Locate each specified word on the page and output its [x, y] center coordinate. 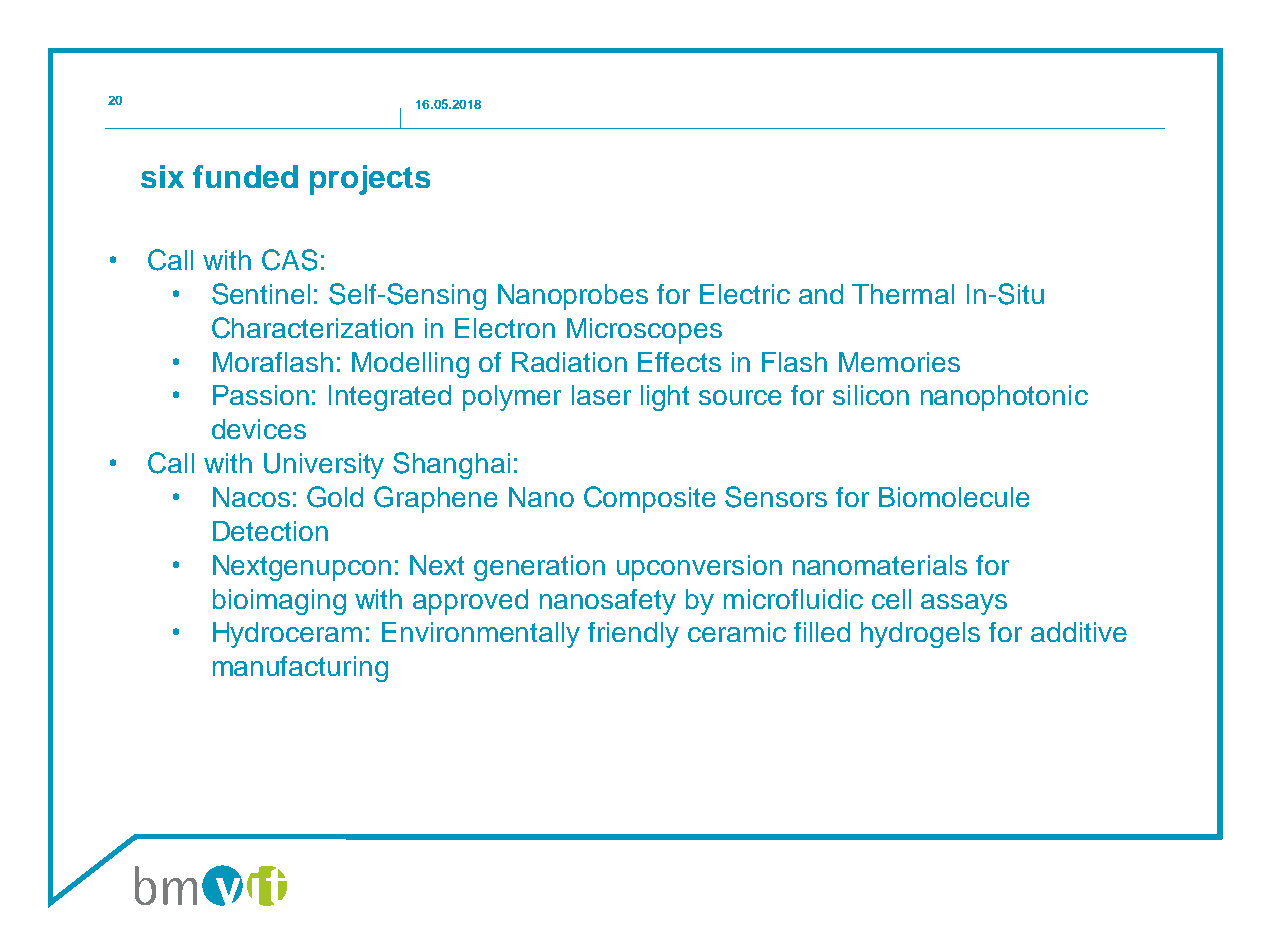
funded [245, 176]
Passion [261, 395]
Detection [270, 531]
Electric [745, 294]
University [324, 466]
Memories [899, 362]
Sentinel [261, 294]
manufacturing [300, 669]
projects [370, 180]
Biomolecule [954, 497]
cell [891, 599]
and [821, 294]
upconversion [699, 568]
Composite [649, 499]
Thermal [903, 294]
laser [601, 395]
